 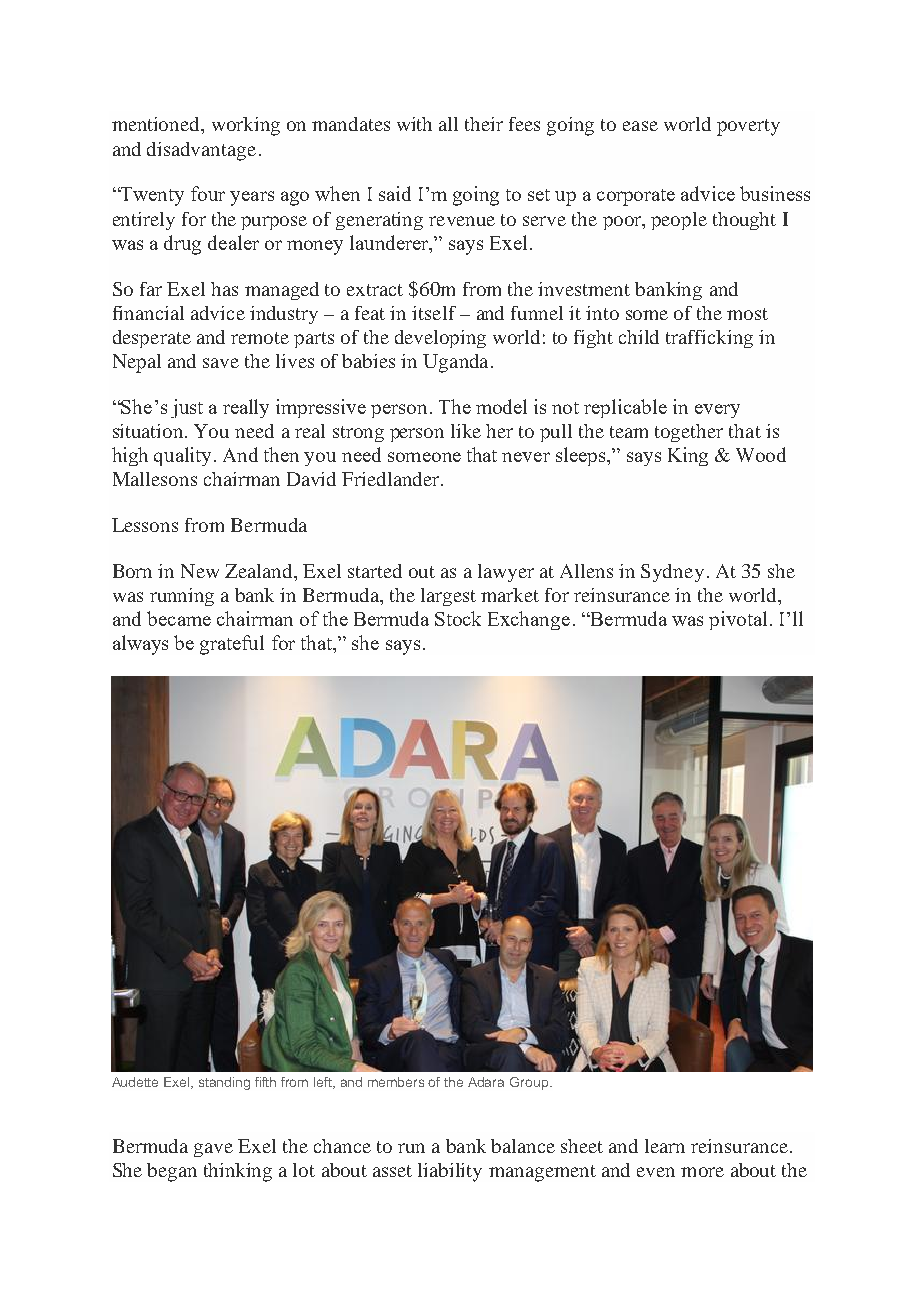 What do you see at coordinates (665, 1146) in the screenshot?
I see `learn` at bounding box center [665, 1146].
